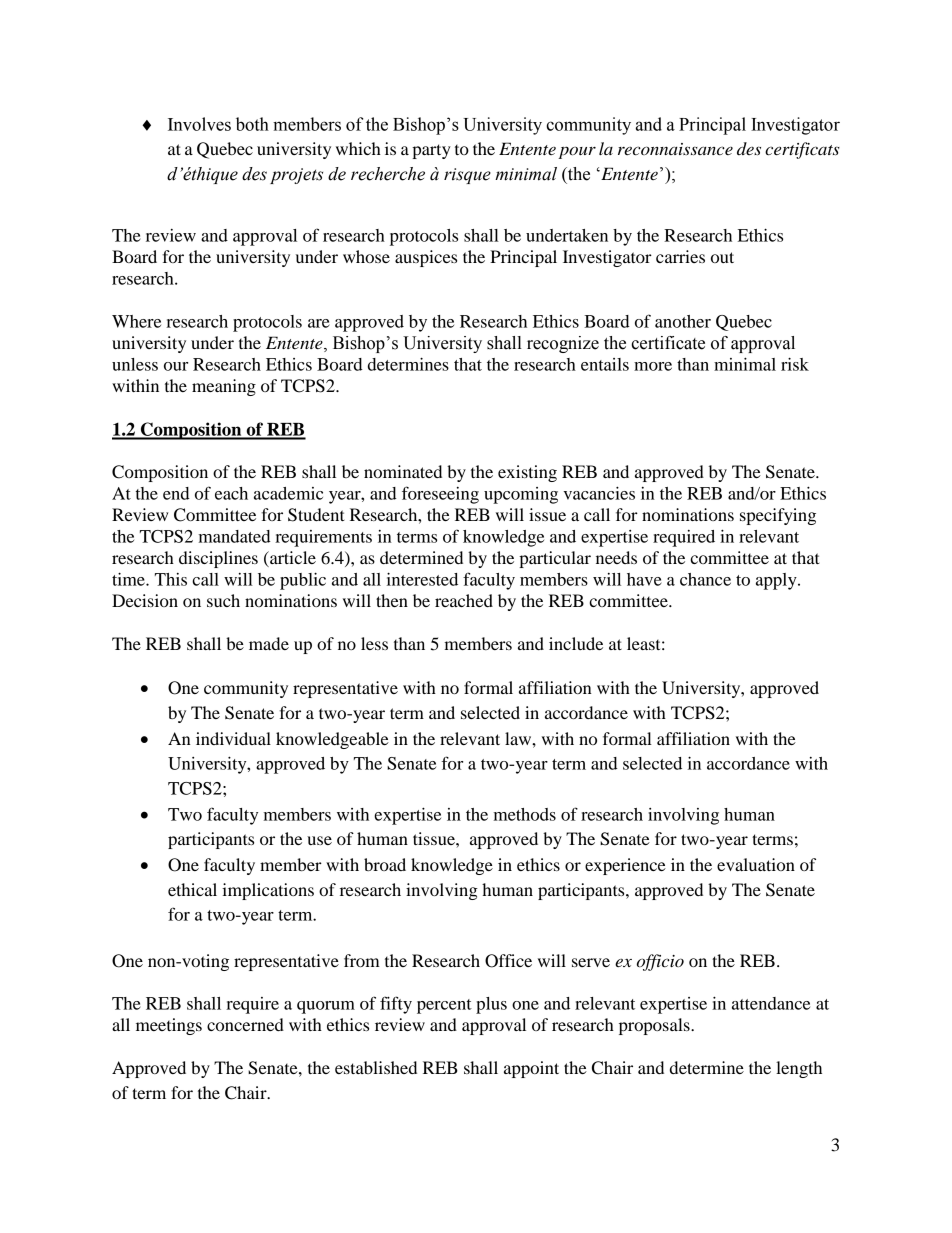 The width and height of the screenshot is (952, 1233). I want to click on percent, so click(444, 1006).
